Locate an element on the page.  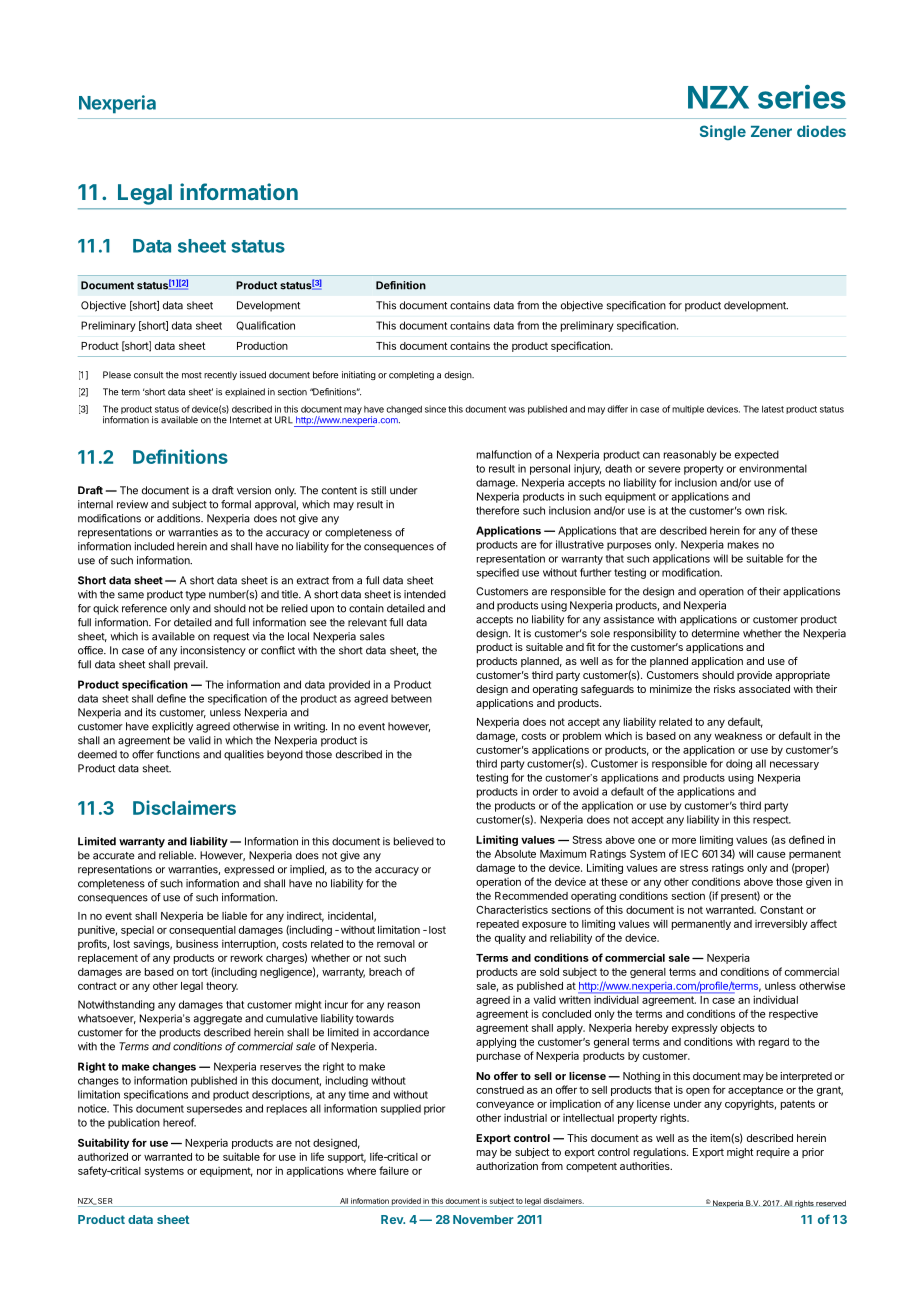
Qualification is located at coordinates (265, 326).
